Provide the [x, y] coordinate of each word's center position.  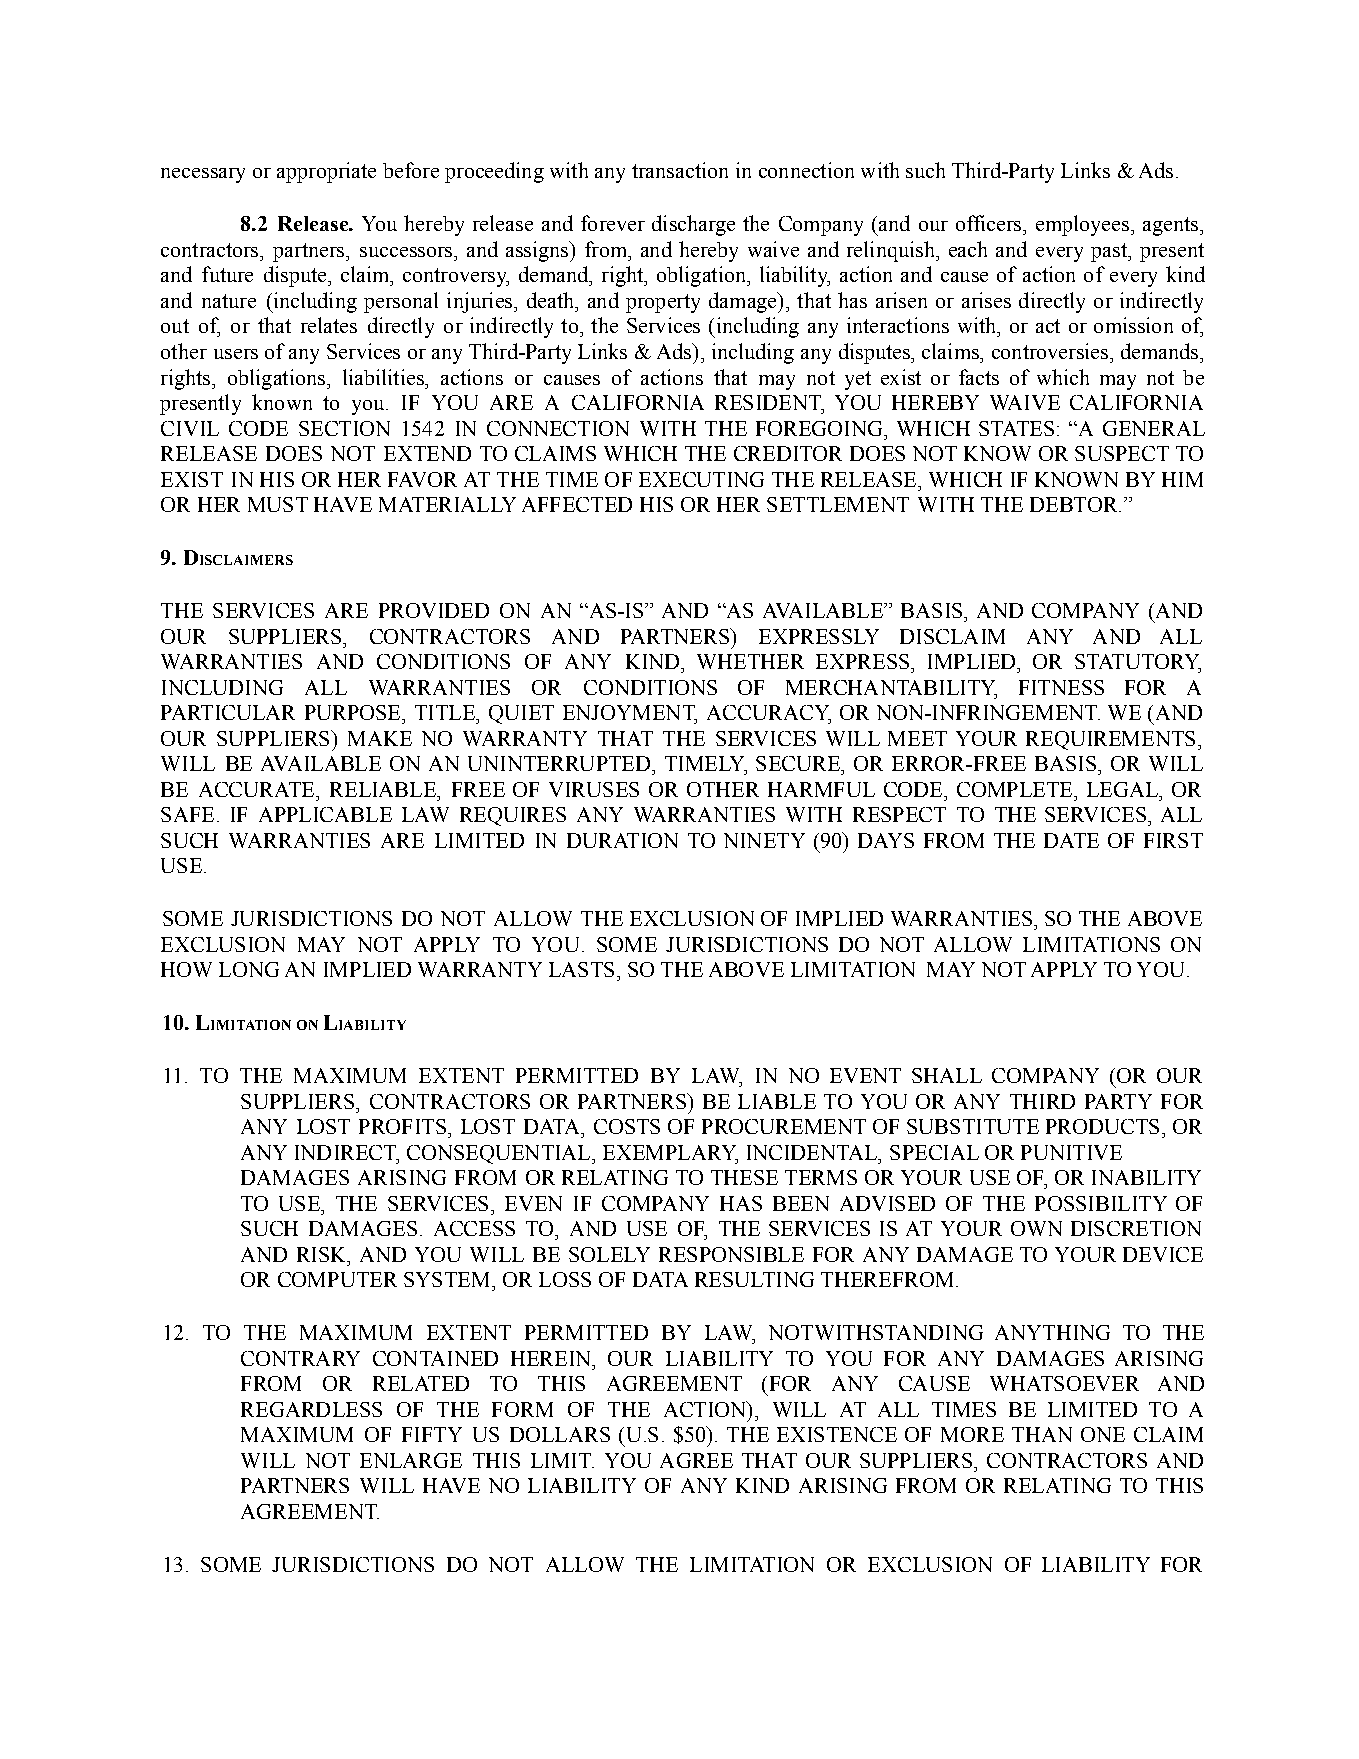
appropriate [326, 172]
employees [1082, 225]
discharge [693, 225]
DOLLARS [560, 1434]
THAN [1042, 1434]
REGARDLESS [311, 1409]
